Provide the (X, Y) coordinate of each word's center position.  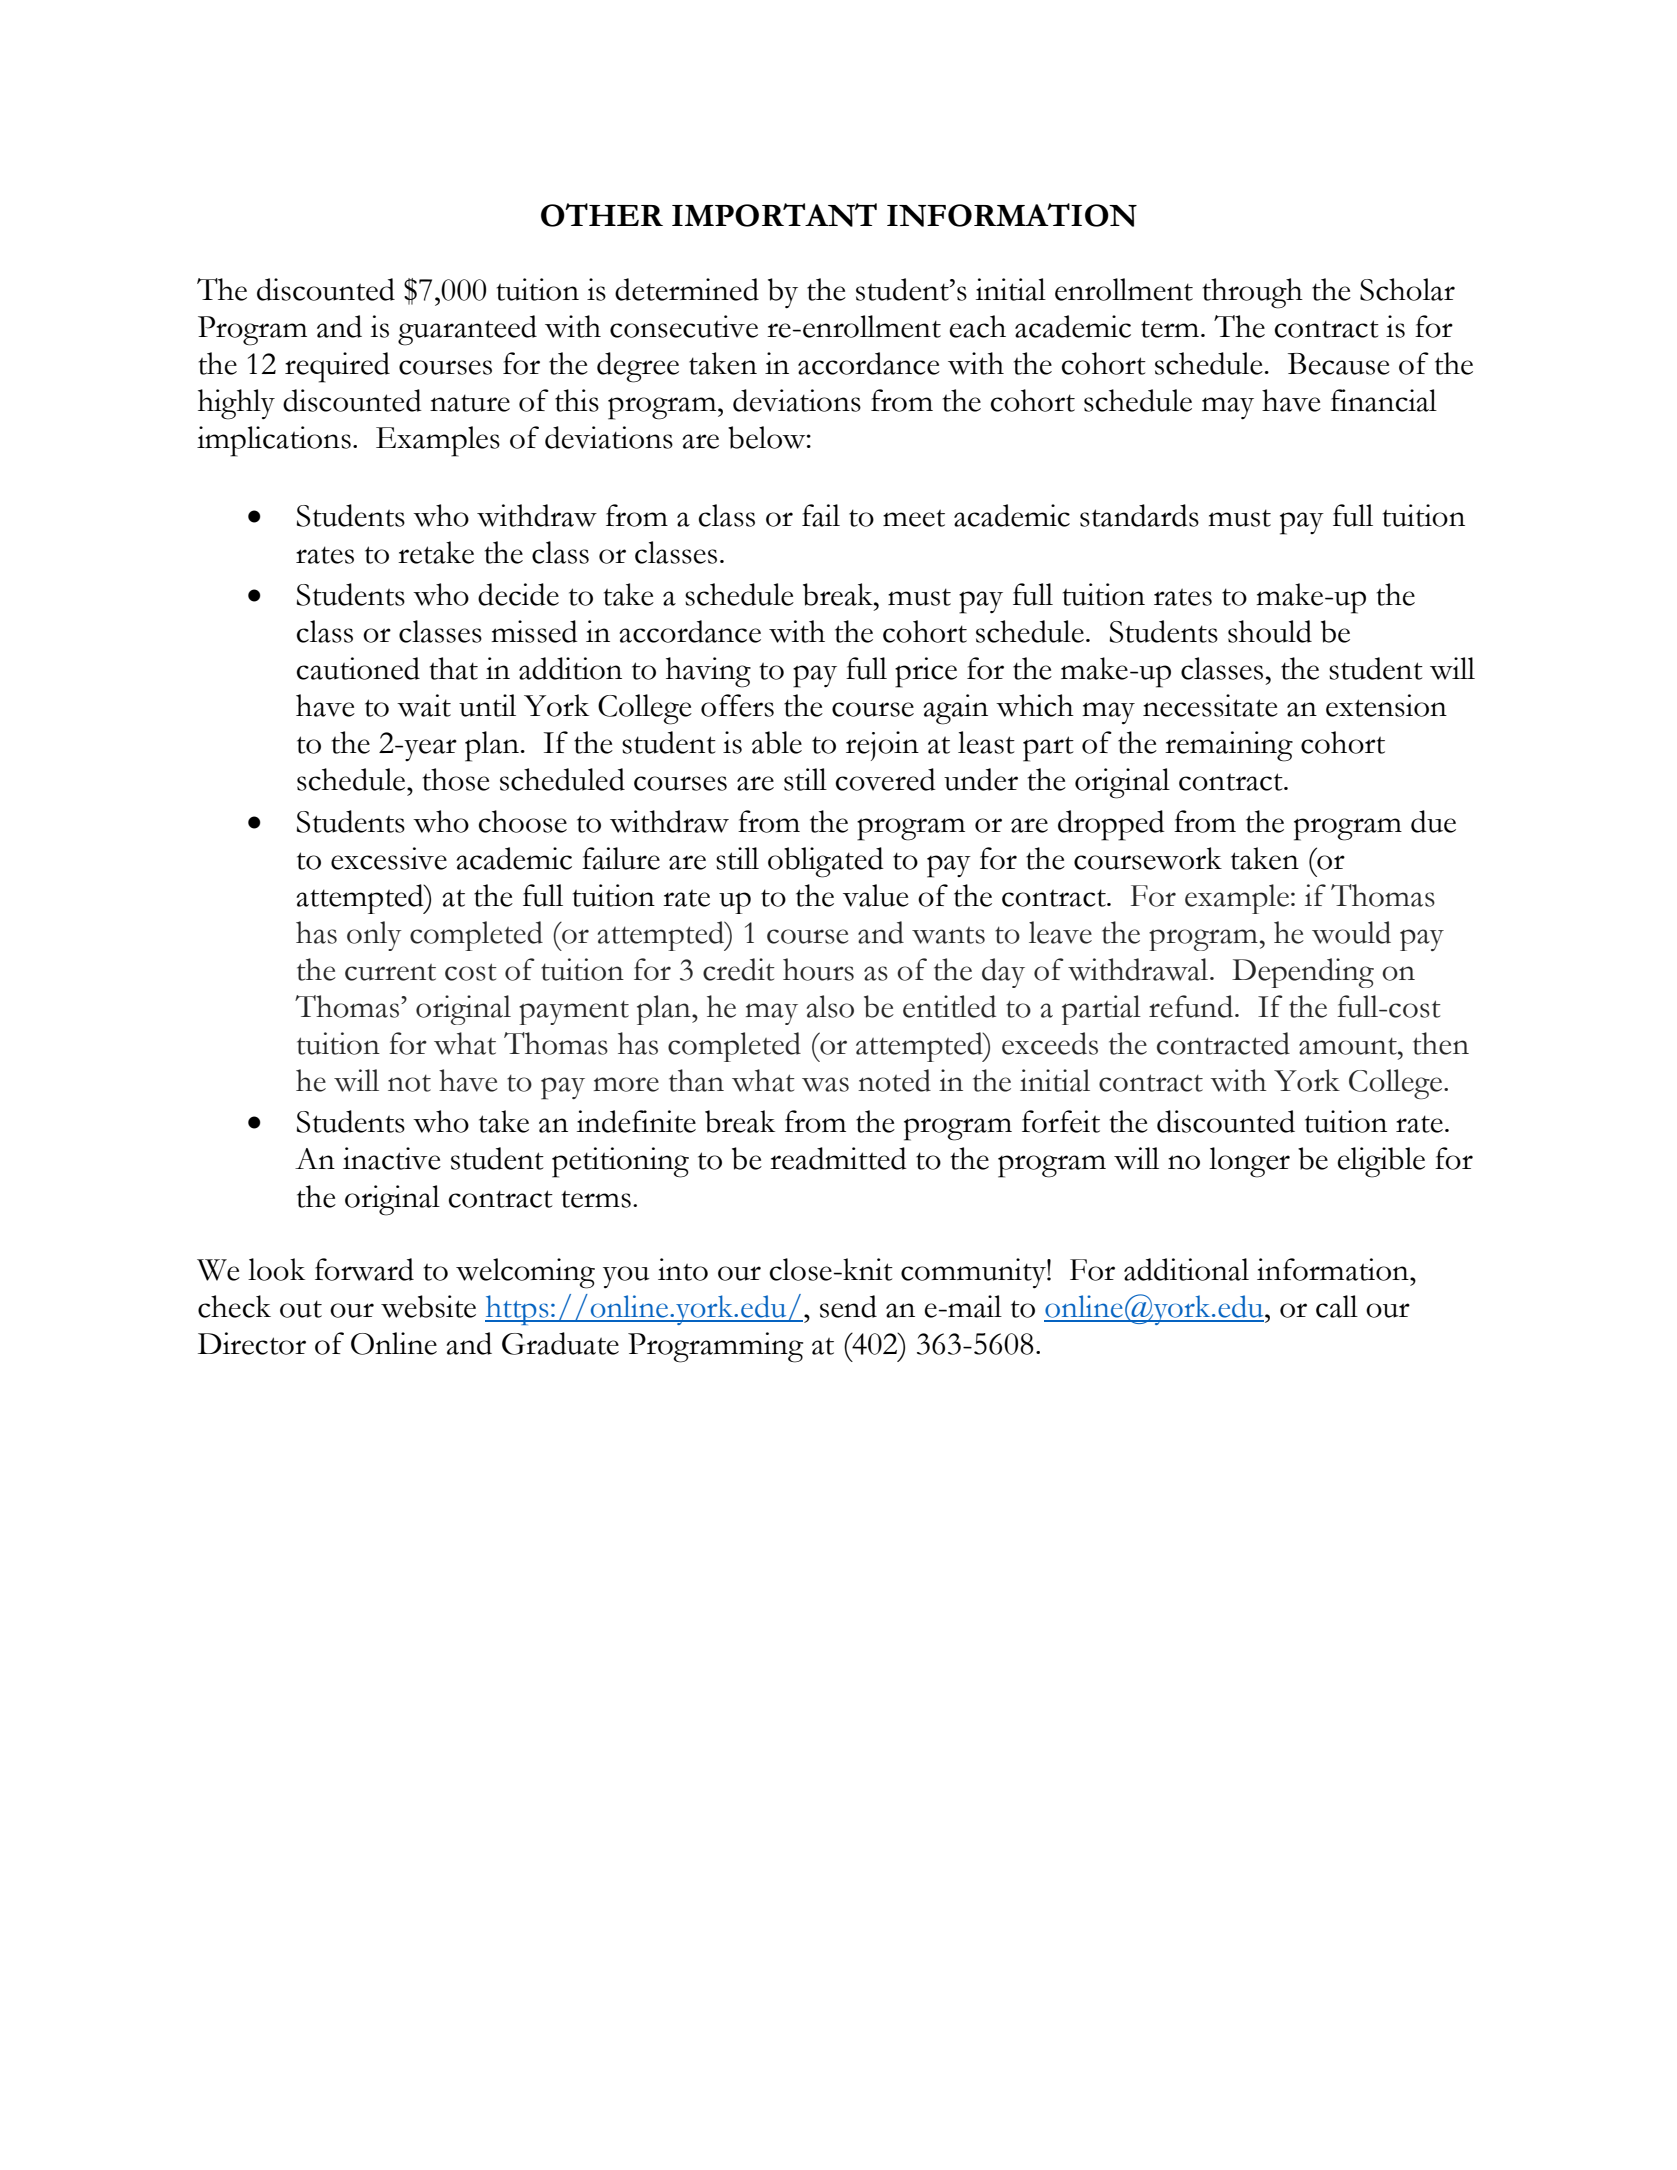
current (390, 972)
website (428, 1306)
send (848, 1306)
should (1270, 631)
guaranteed (467, 330)
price (926, 672)
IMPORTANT (774, 215)
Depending (1303, 973)
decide (518, 594)
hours (818, 969)
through (1253, 293)
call (1337, 1306)
